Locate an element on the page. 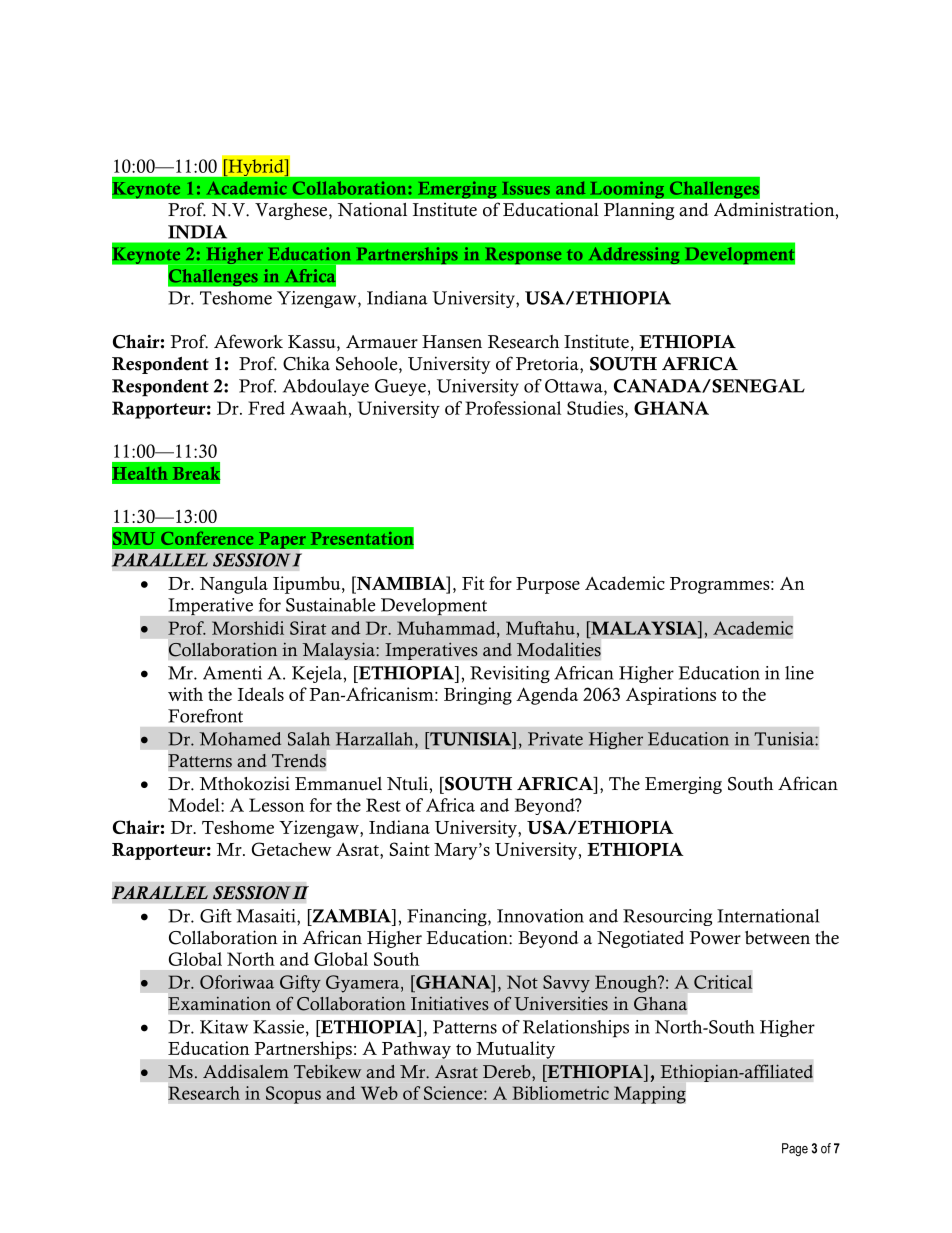  Issues is located at coordinates (526, 188).
